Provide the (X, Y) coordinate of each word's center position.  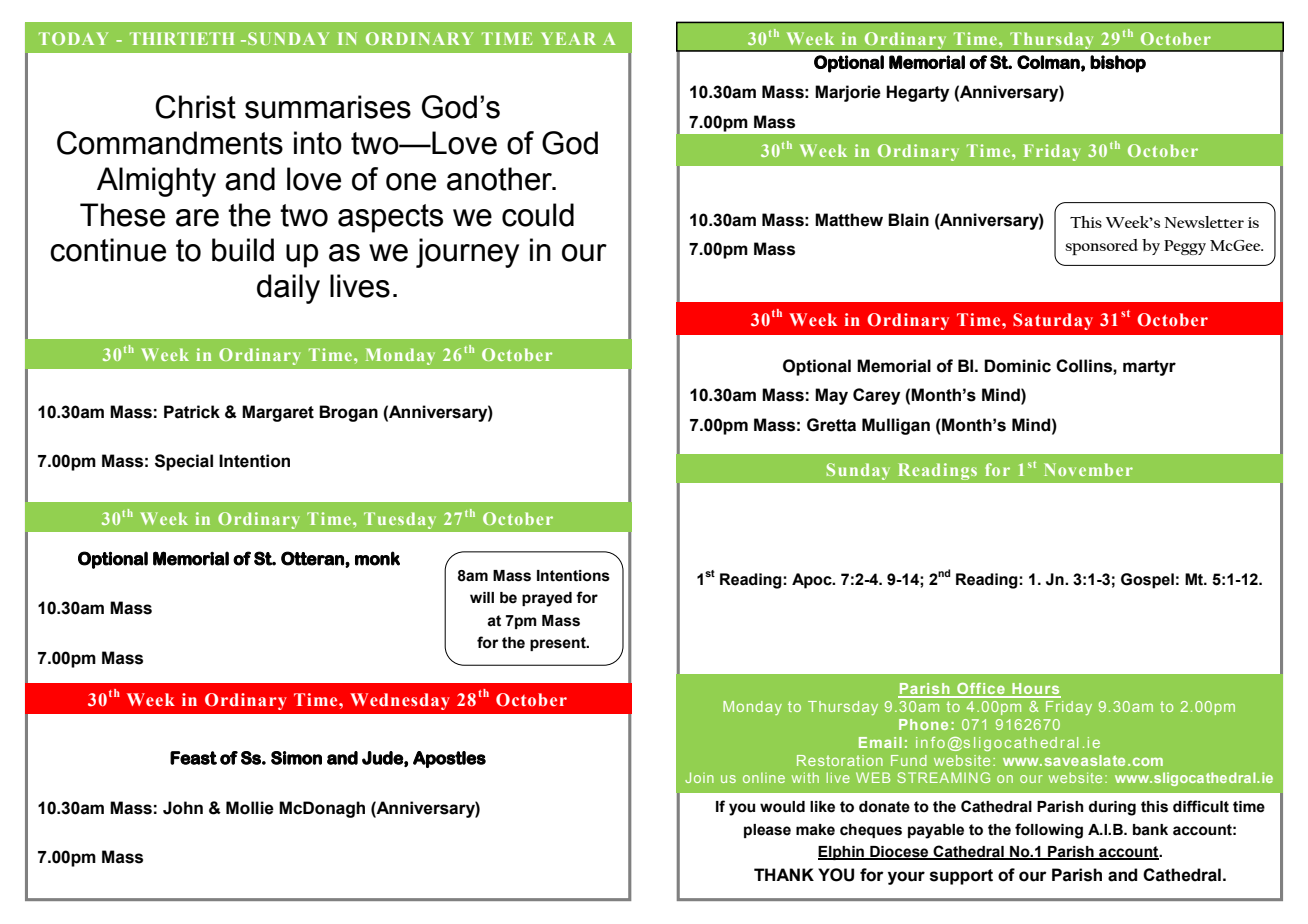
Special (184, 462)
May (831, 396)
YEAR (568, 38)
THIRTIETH (182, 38)
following (1049, 831)
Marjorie (848, 93)
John (183, 808)
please (767, 831)
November (1088, 469)
